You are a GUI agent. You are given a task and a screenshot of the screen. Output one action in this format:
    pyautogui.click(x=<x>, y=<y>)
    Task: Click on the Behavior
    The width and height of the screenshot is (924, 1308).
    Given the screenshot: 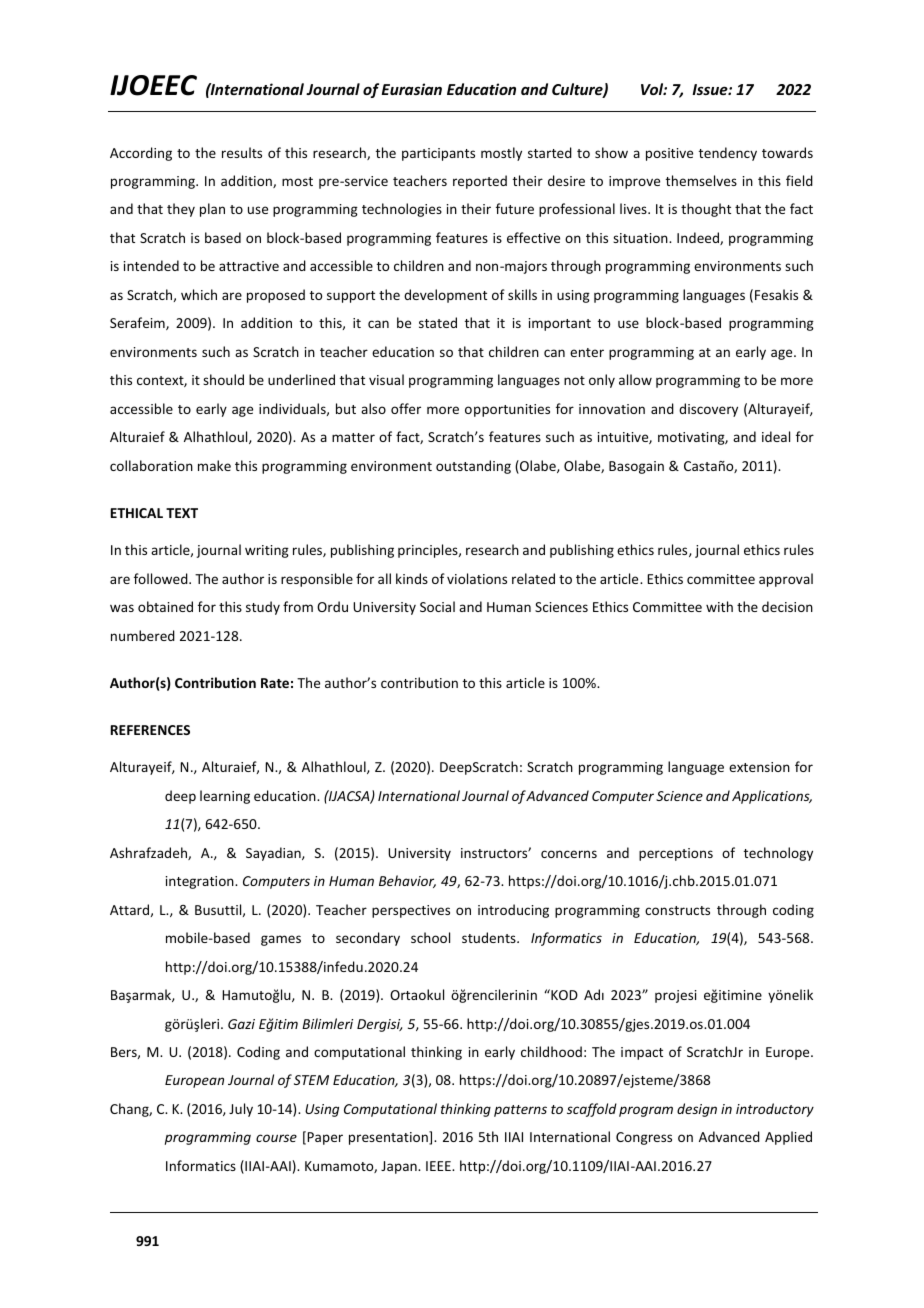 What is the action you would take?
    pyautogui.click(x=407, y=881)
